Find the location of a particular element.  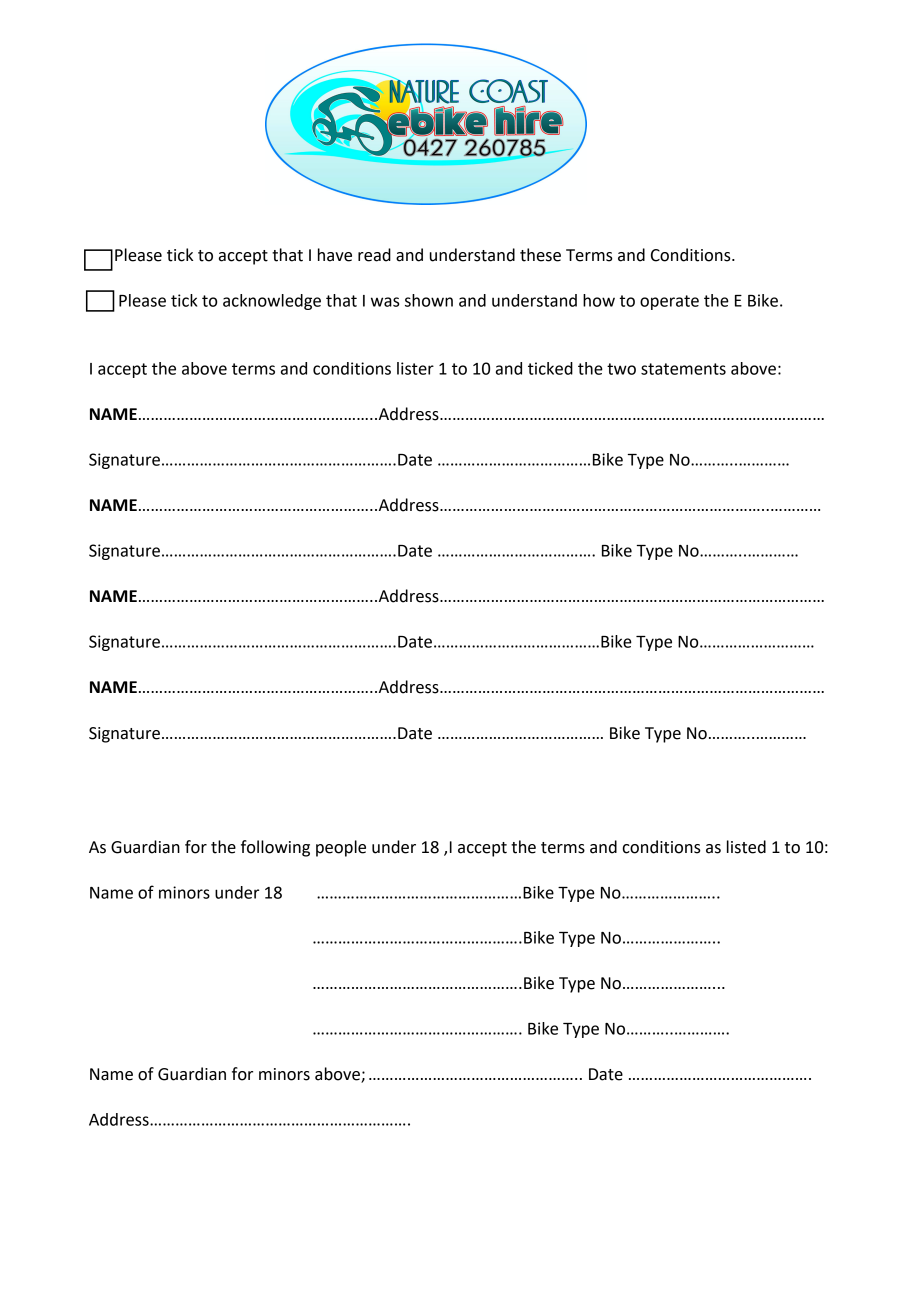

shown is located at coordinates (429, 300).
